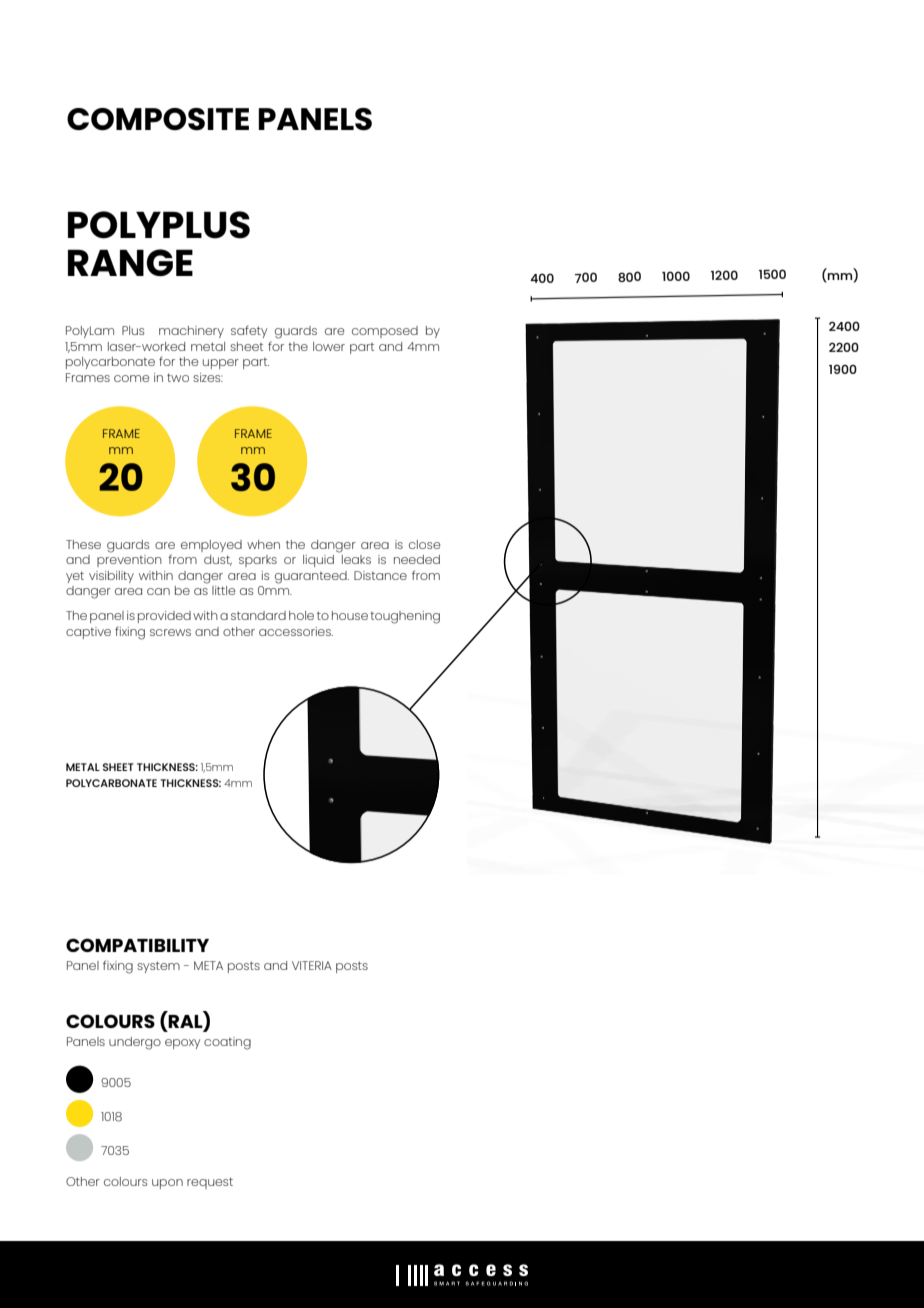 The image size is (924, 1308). Describe the element at coordinates (258, 615) in the page. I see `standard` at that location.
